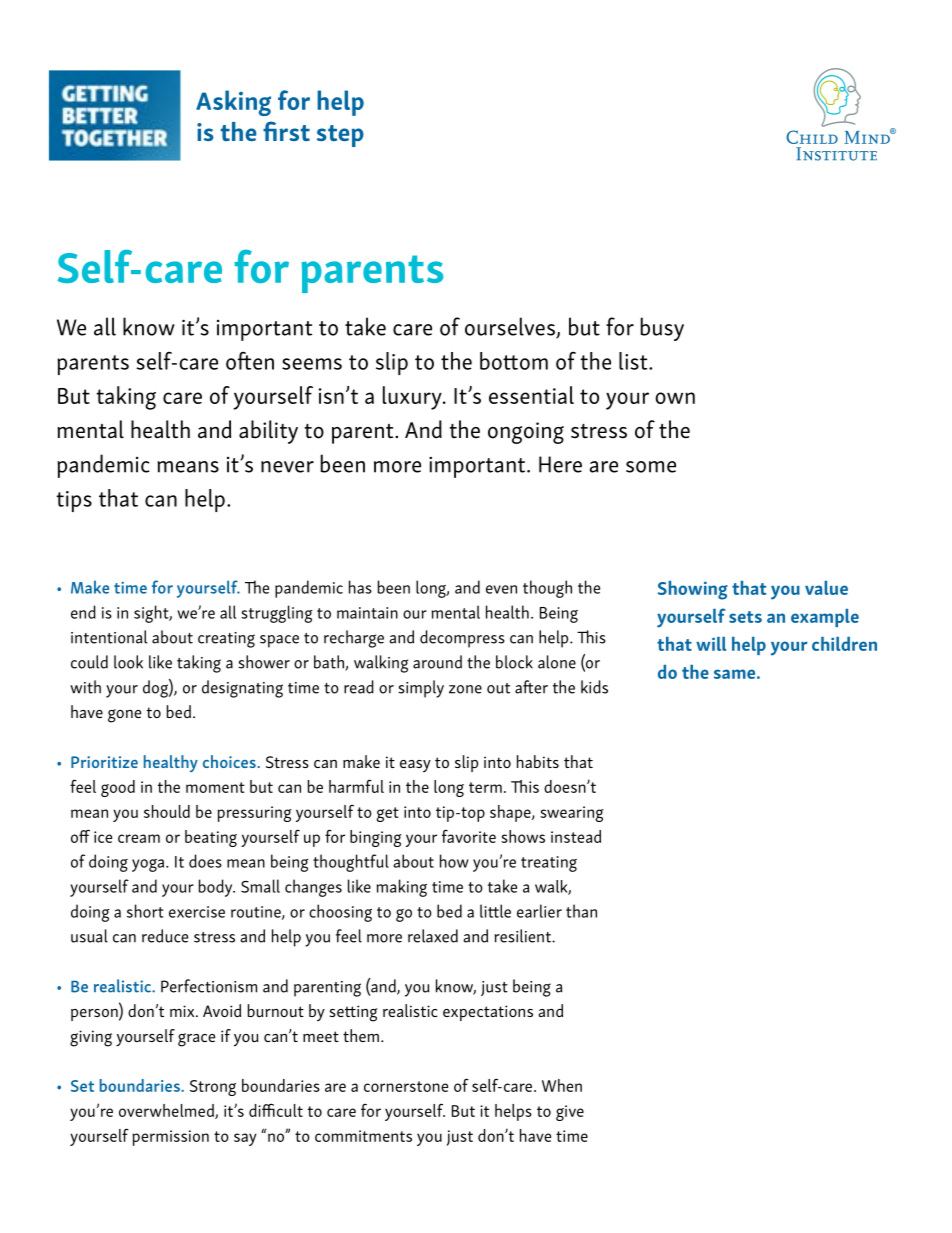 The image size is (952, 1233). I want to click on Asking, so click(233, 103).
